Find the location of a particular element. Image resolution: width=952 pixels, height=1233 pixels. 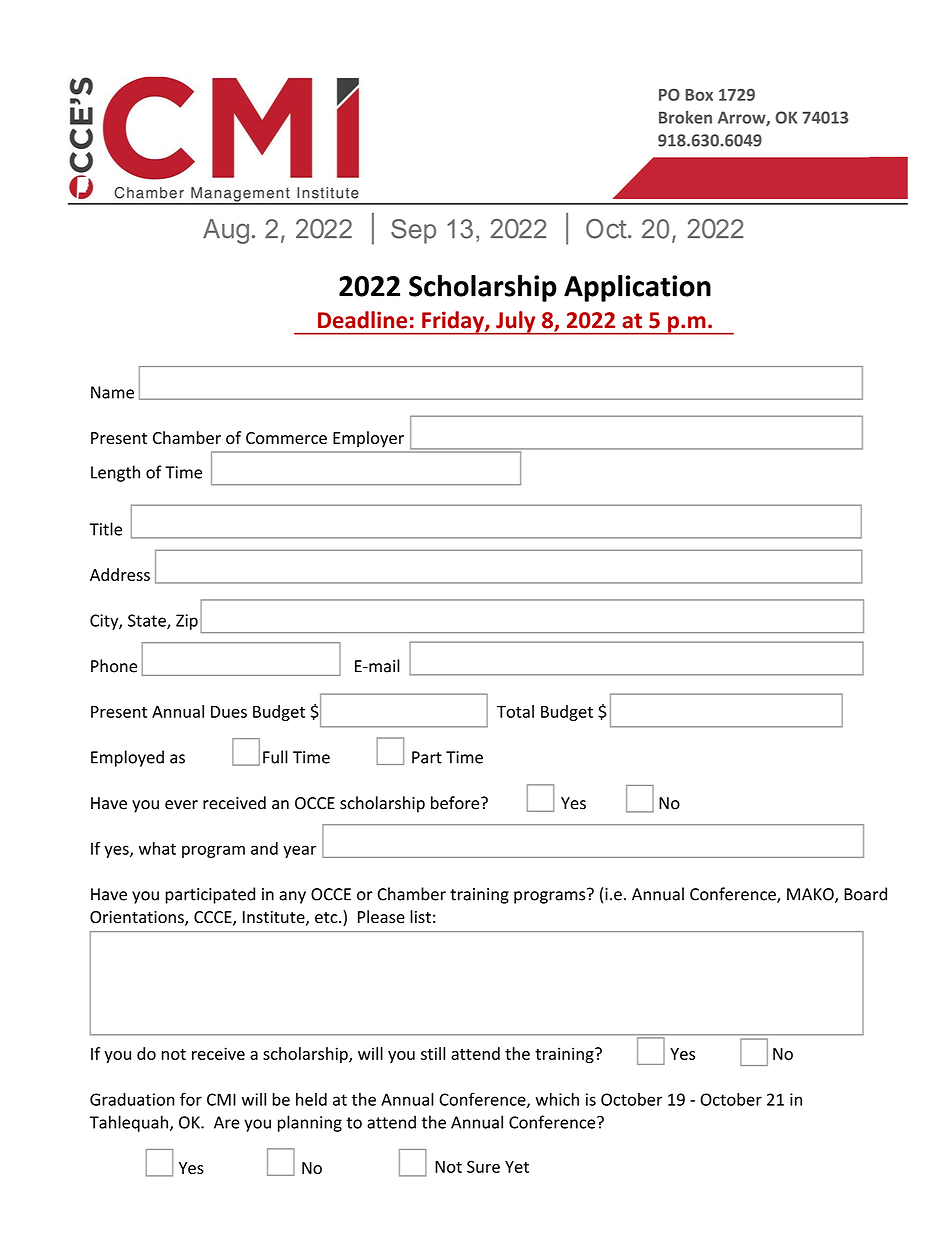

ever is located at coordinates (181, 805).
